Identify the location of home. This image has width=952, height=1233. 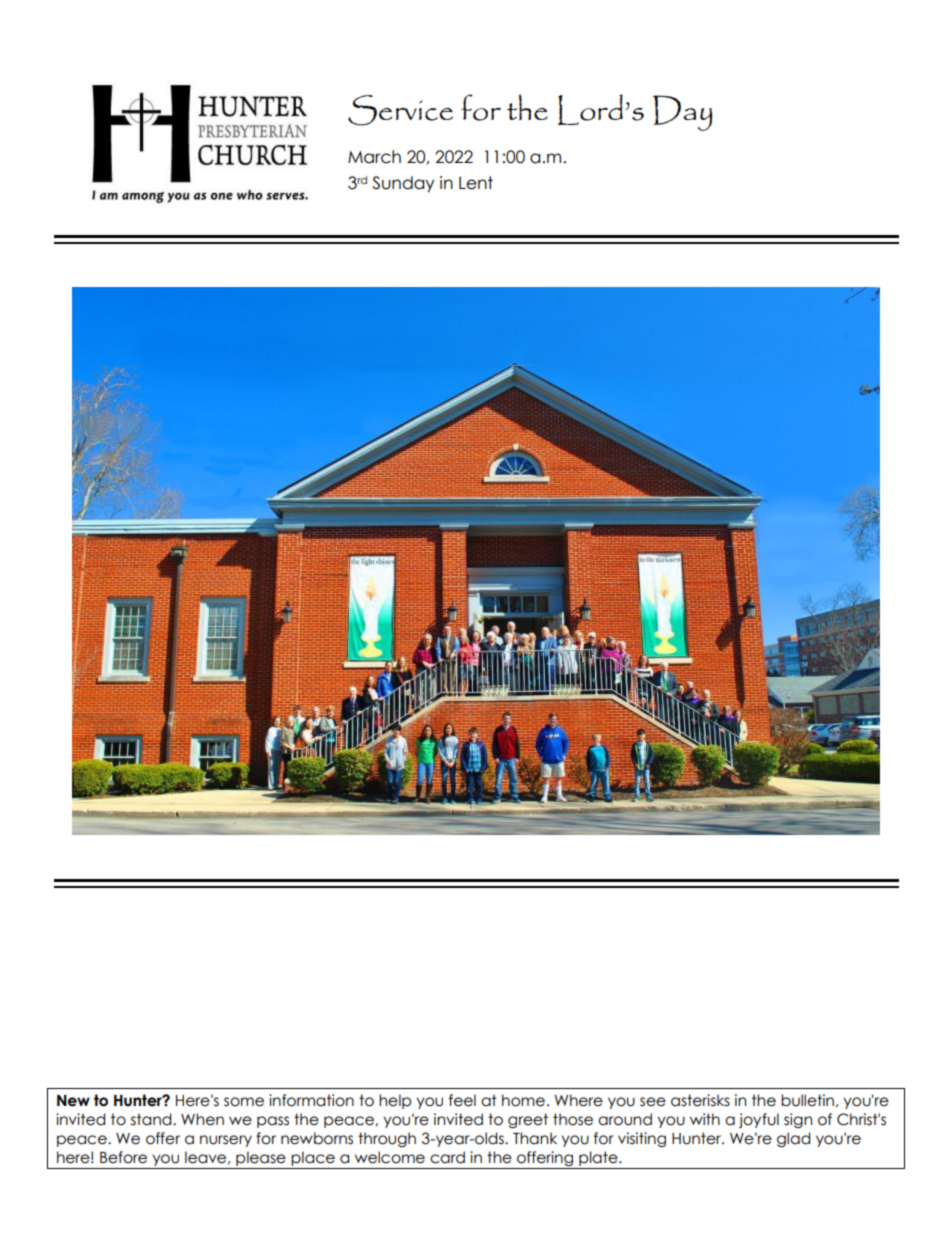
(523, 1100).
